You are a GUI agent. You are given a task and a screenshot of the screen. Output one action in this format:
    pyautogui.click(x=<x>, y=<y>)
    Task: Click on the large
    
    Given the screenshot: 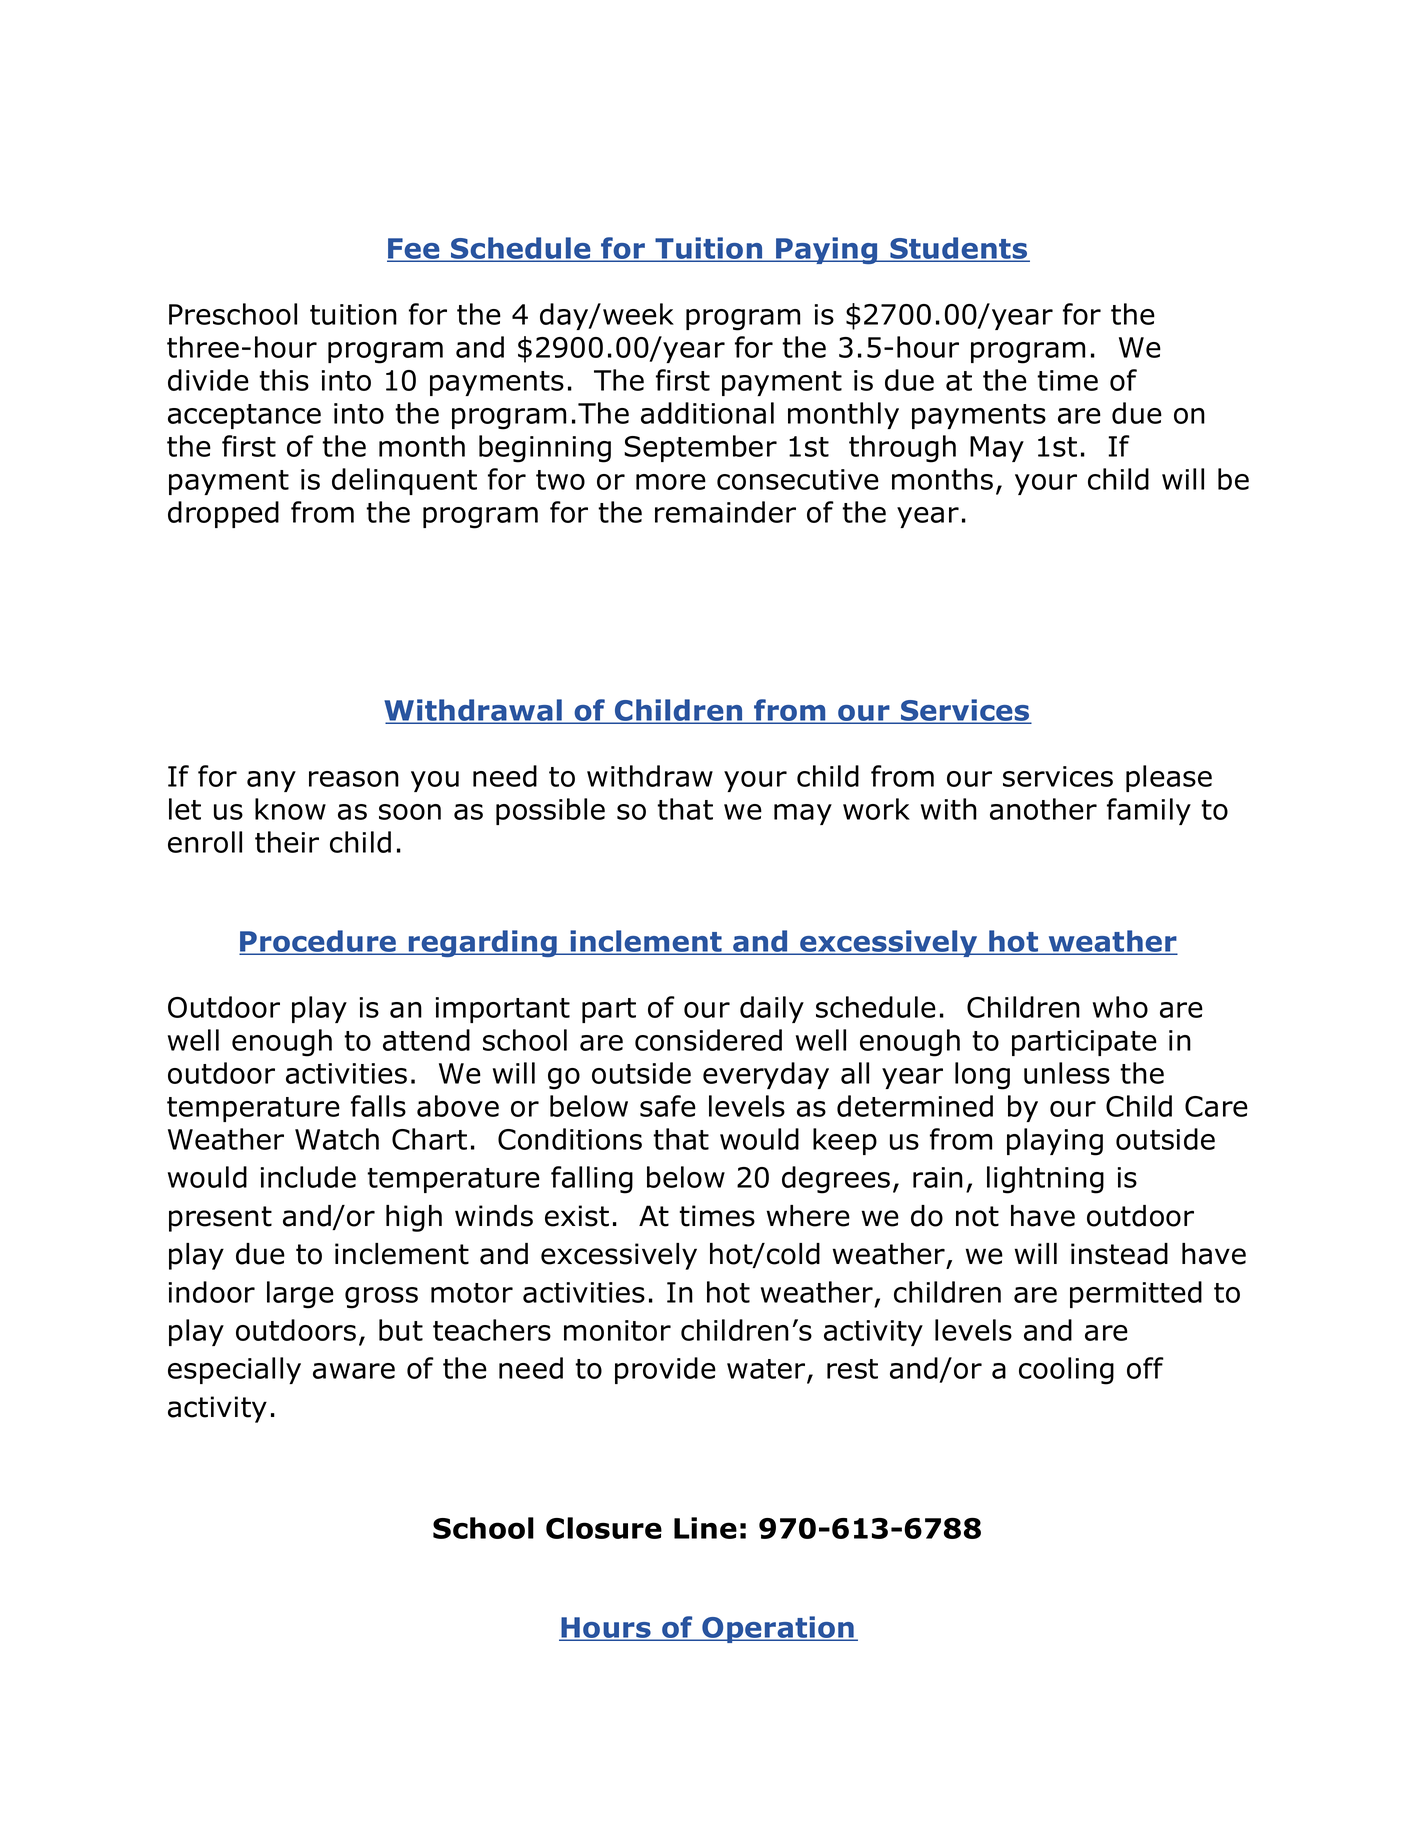 What is the action you would take?
    pyautogui.click(x=300, y=1295)
